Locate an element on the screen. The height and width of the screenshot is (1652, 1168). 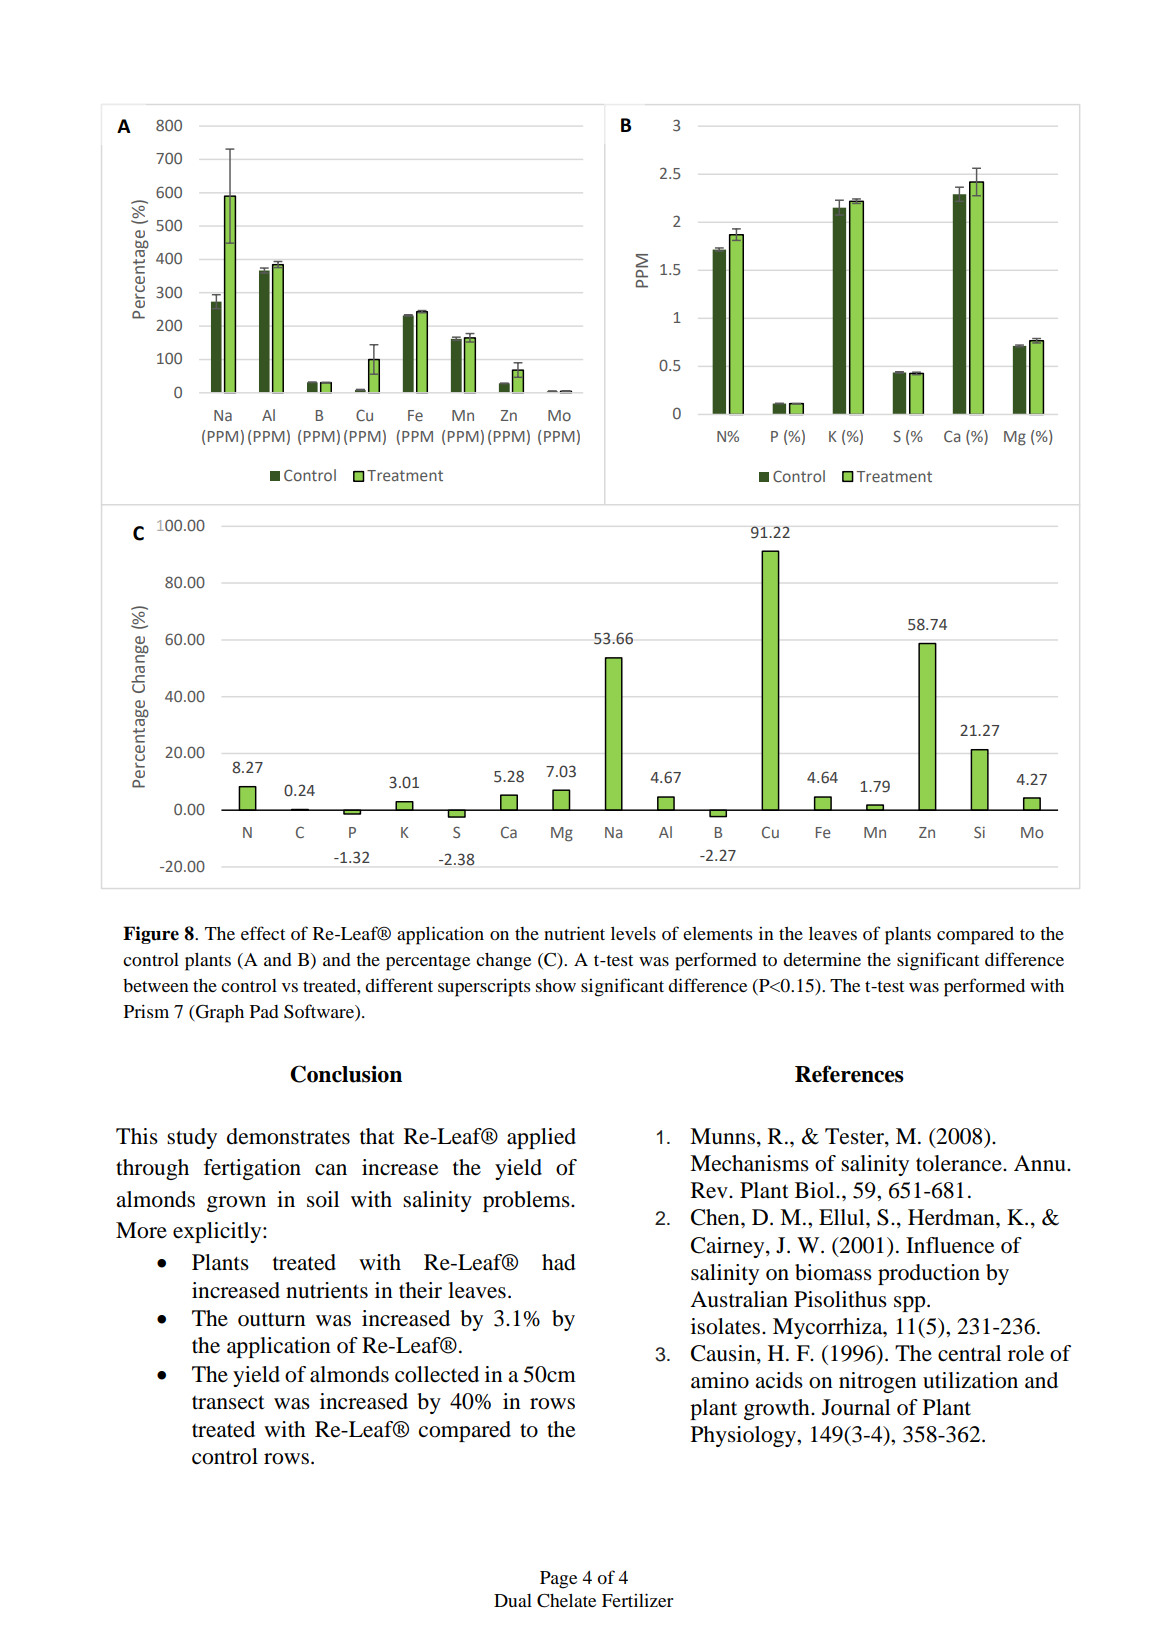
production is located at coordinates (929, 1274).
